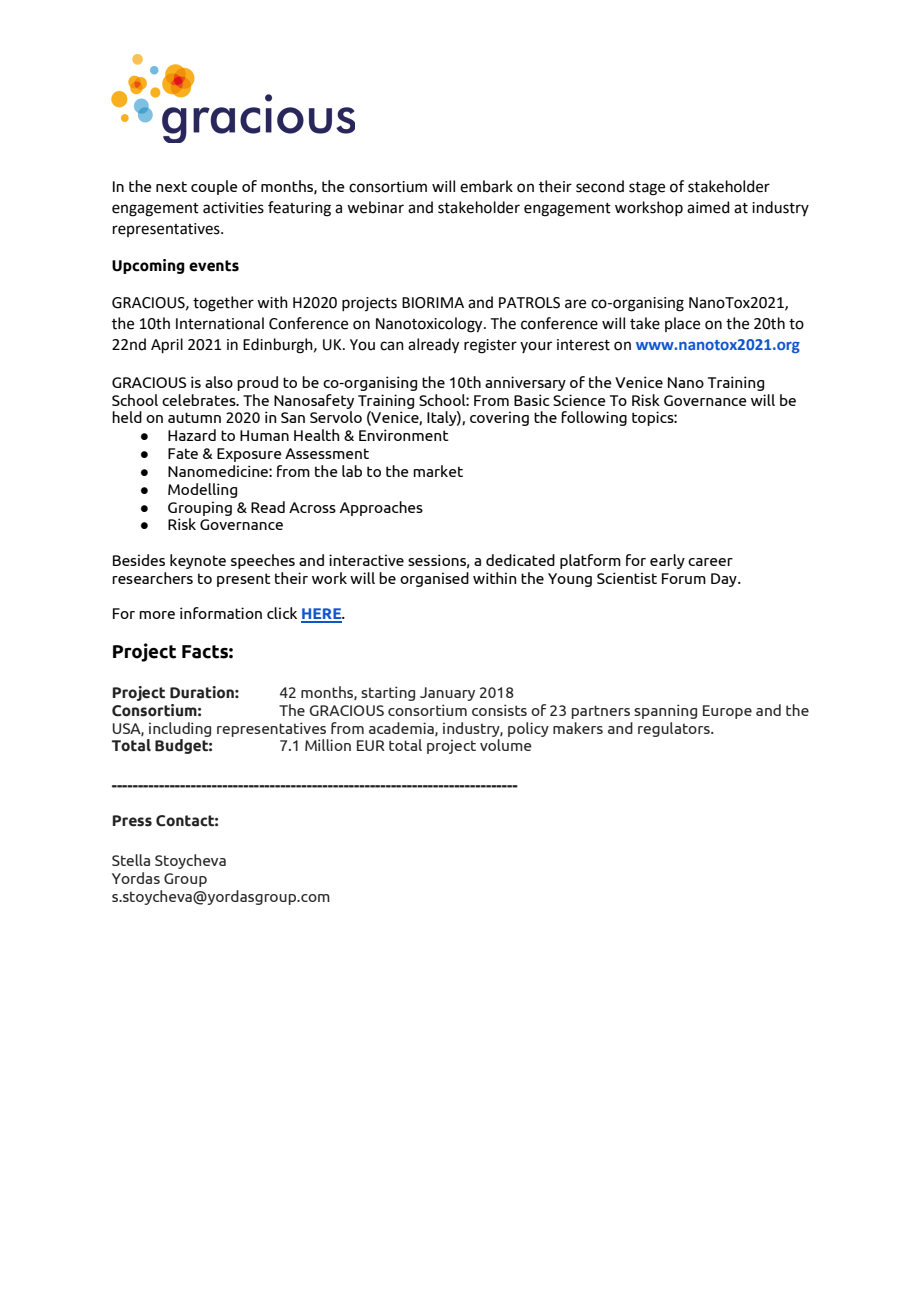  Describe the element at coordinates (375, 207) in the screenshot. I see `webinar` at that location.
